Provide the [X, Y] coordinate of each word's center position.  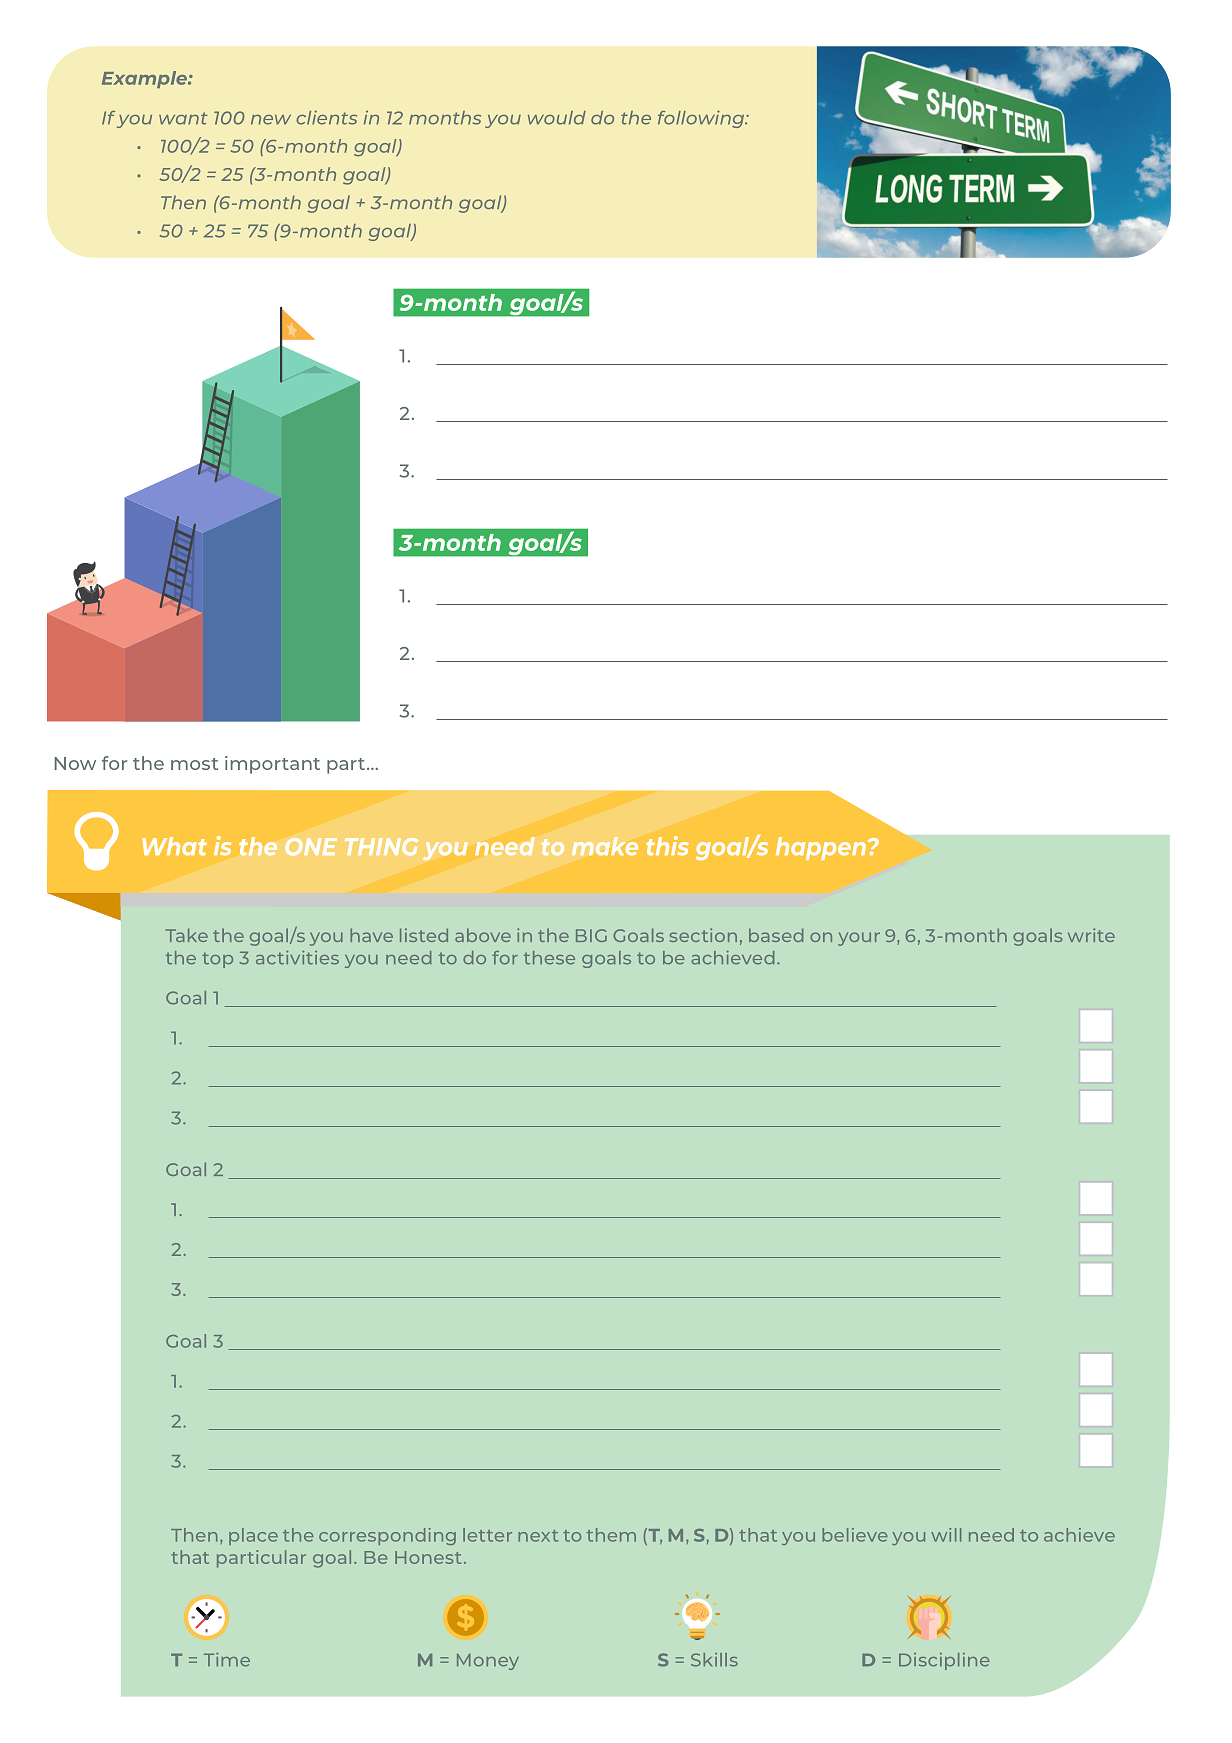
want [183, 118]
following [702, 119]
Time [227, 1660]
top [217, 960]
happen [821, 848]
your [859, 939]
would [557, 118]
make [605, 846]
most [194, 764]
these [549, 958]
